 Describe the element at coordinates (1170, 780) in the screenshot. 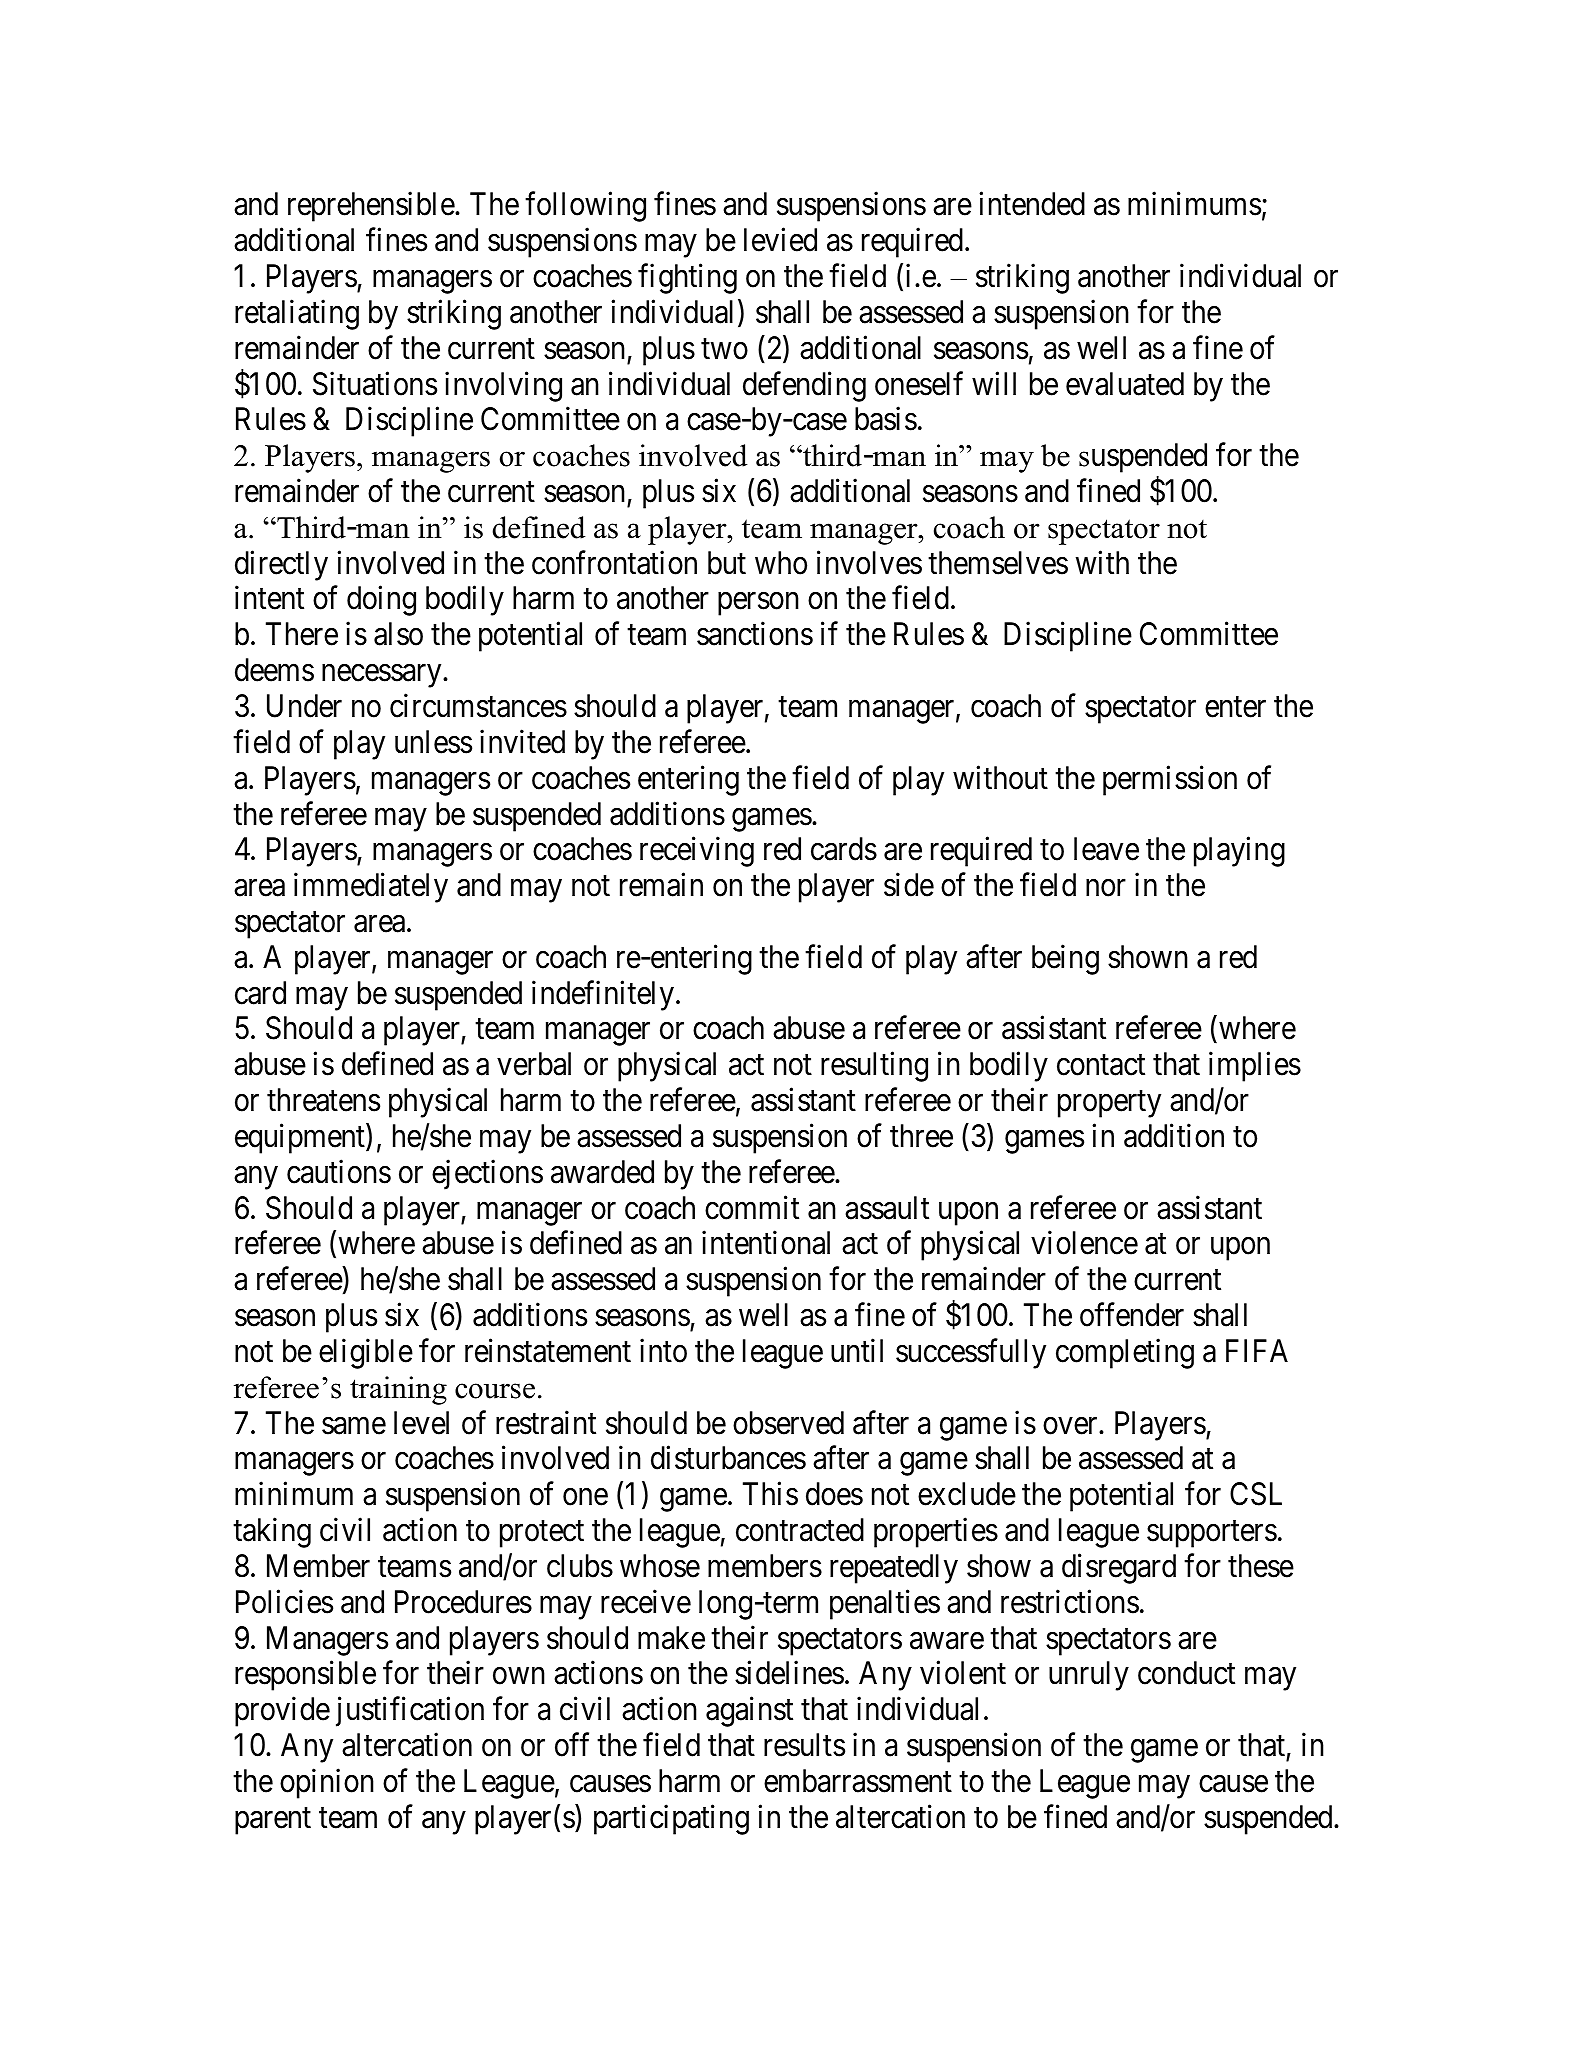

I see `permission` at that location.
